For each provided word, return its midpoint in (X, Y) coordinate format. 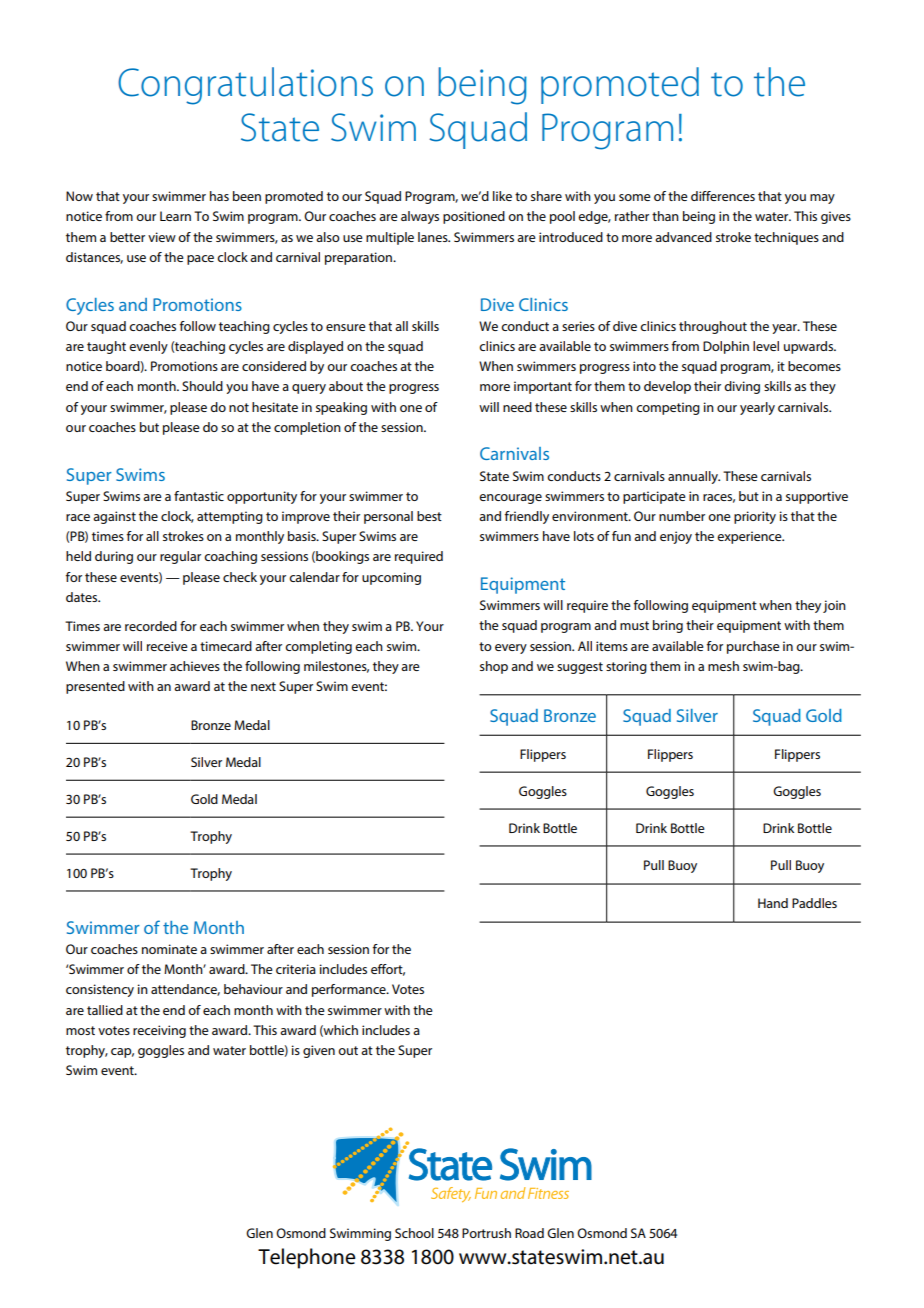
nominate (169, 949)
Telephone (307, 1258)
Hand (773, 903)
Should (202, 386)
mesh (723, 666)
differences (723, 196)
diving (742, 387)
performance (350, 990)
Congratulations (245, 86)
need (517, 407)
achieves (195, 666)
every (511, 649)
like (502, 196)
